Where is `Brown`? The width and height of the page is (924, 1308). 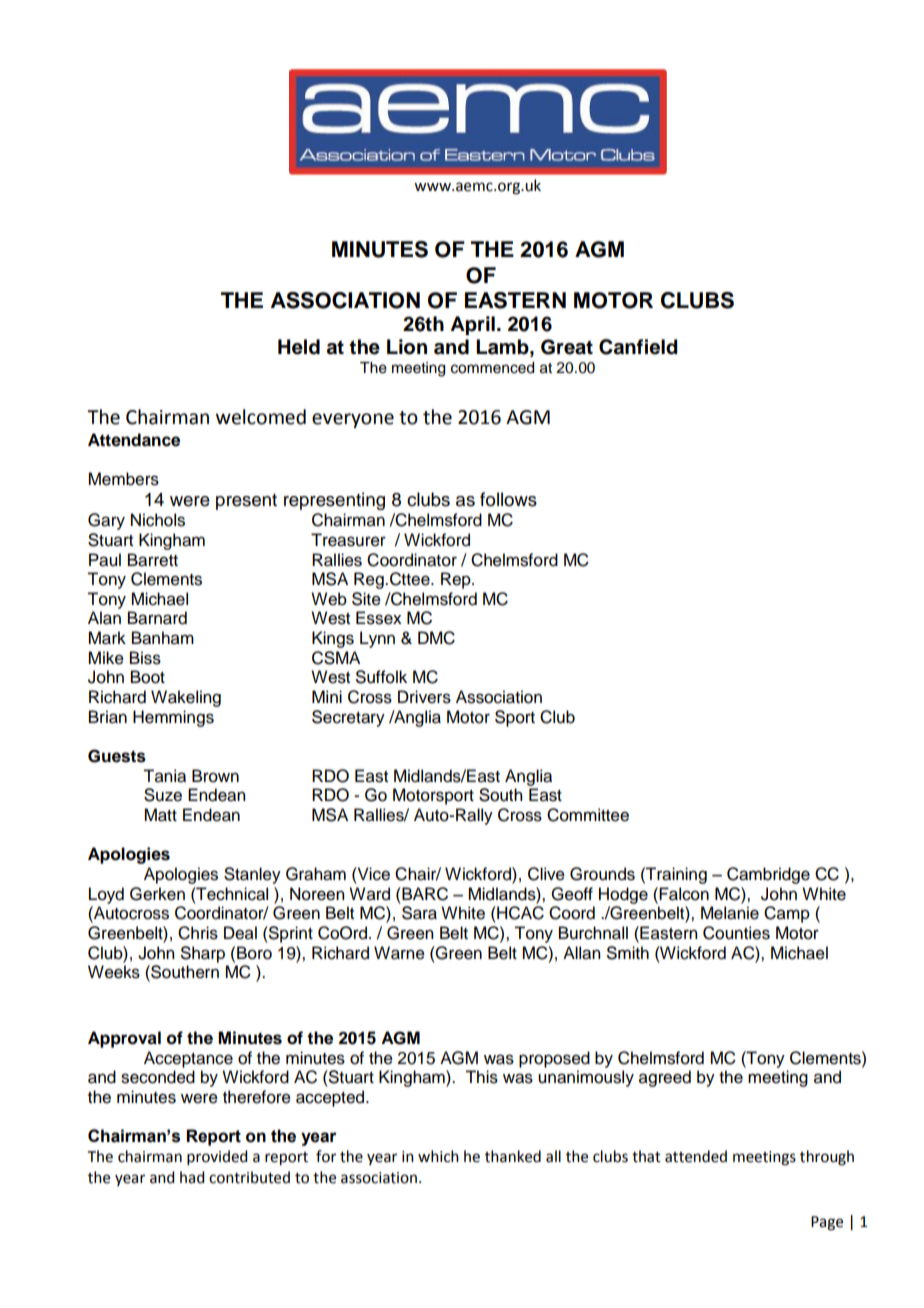
Brown is located at coordinates (215, 776).
